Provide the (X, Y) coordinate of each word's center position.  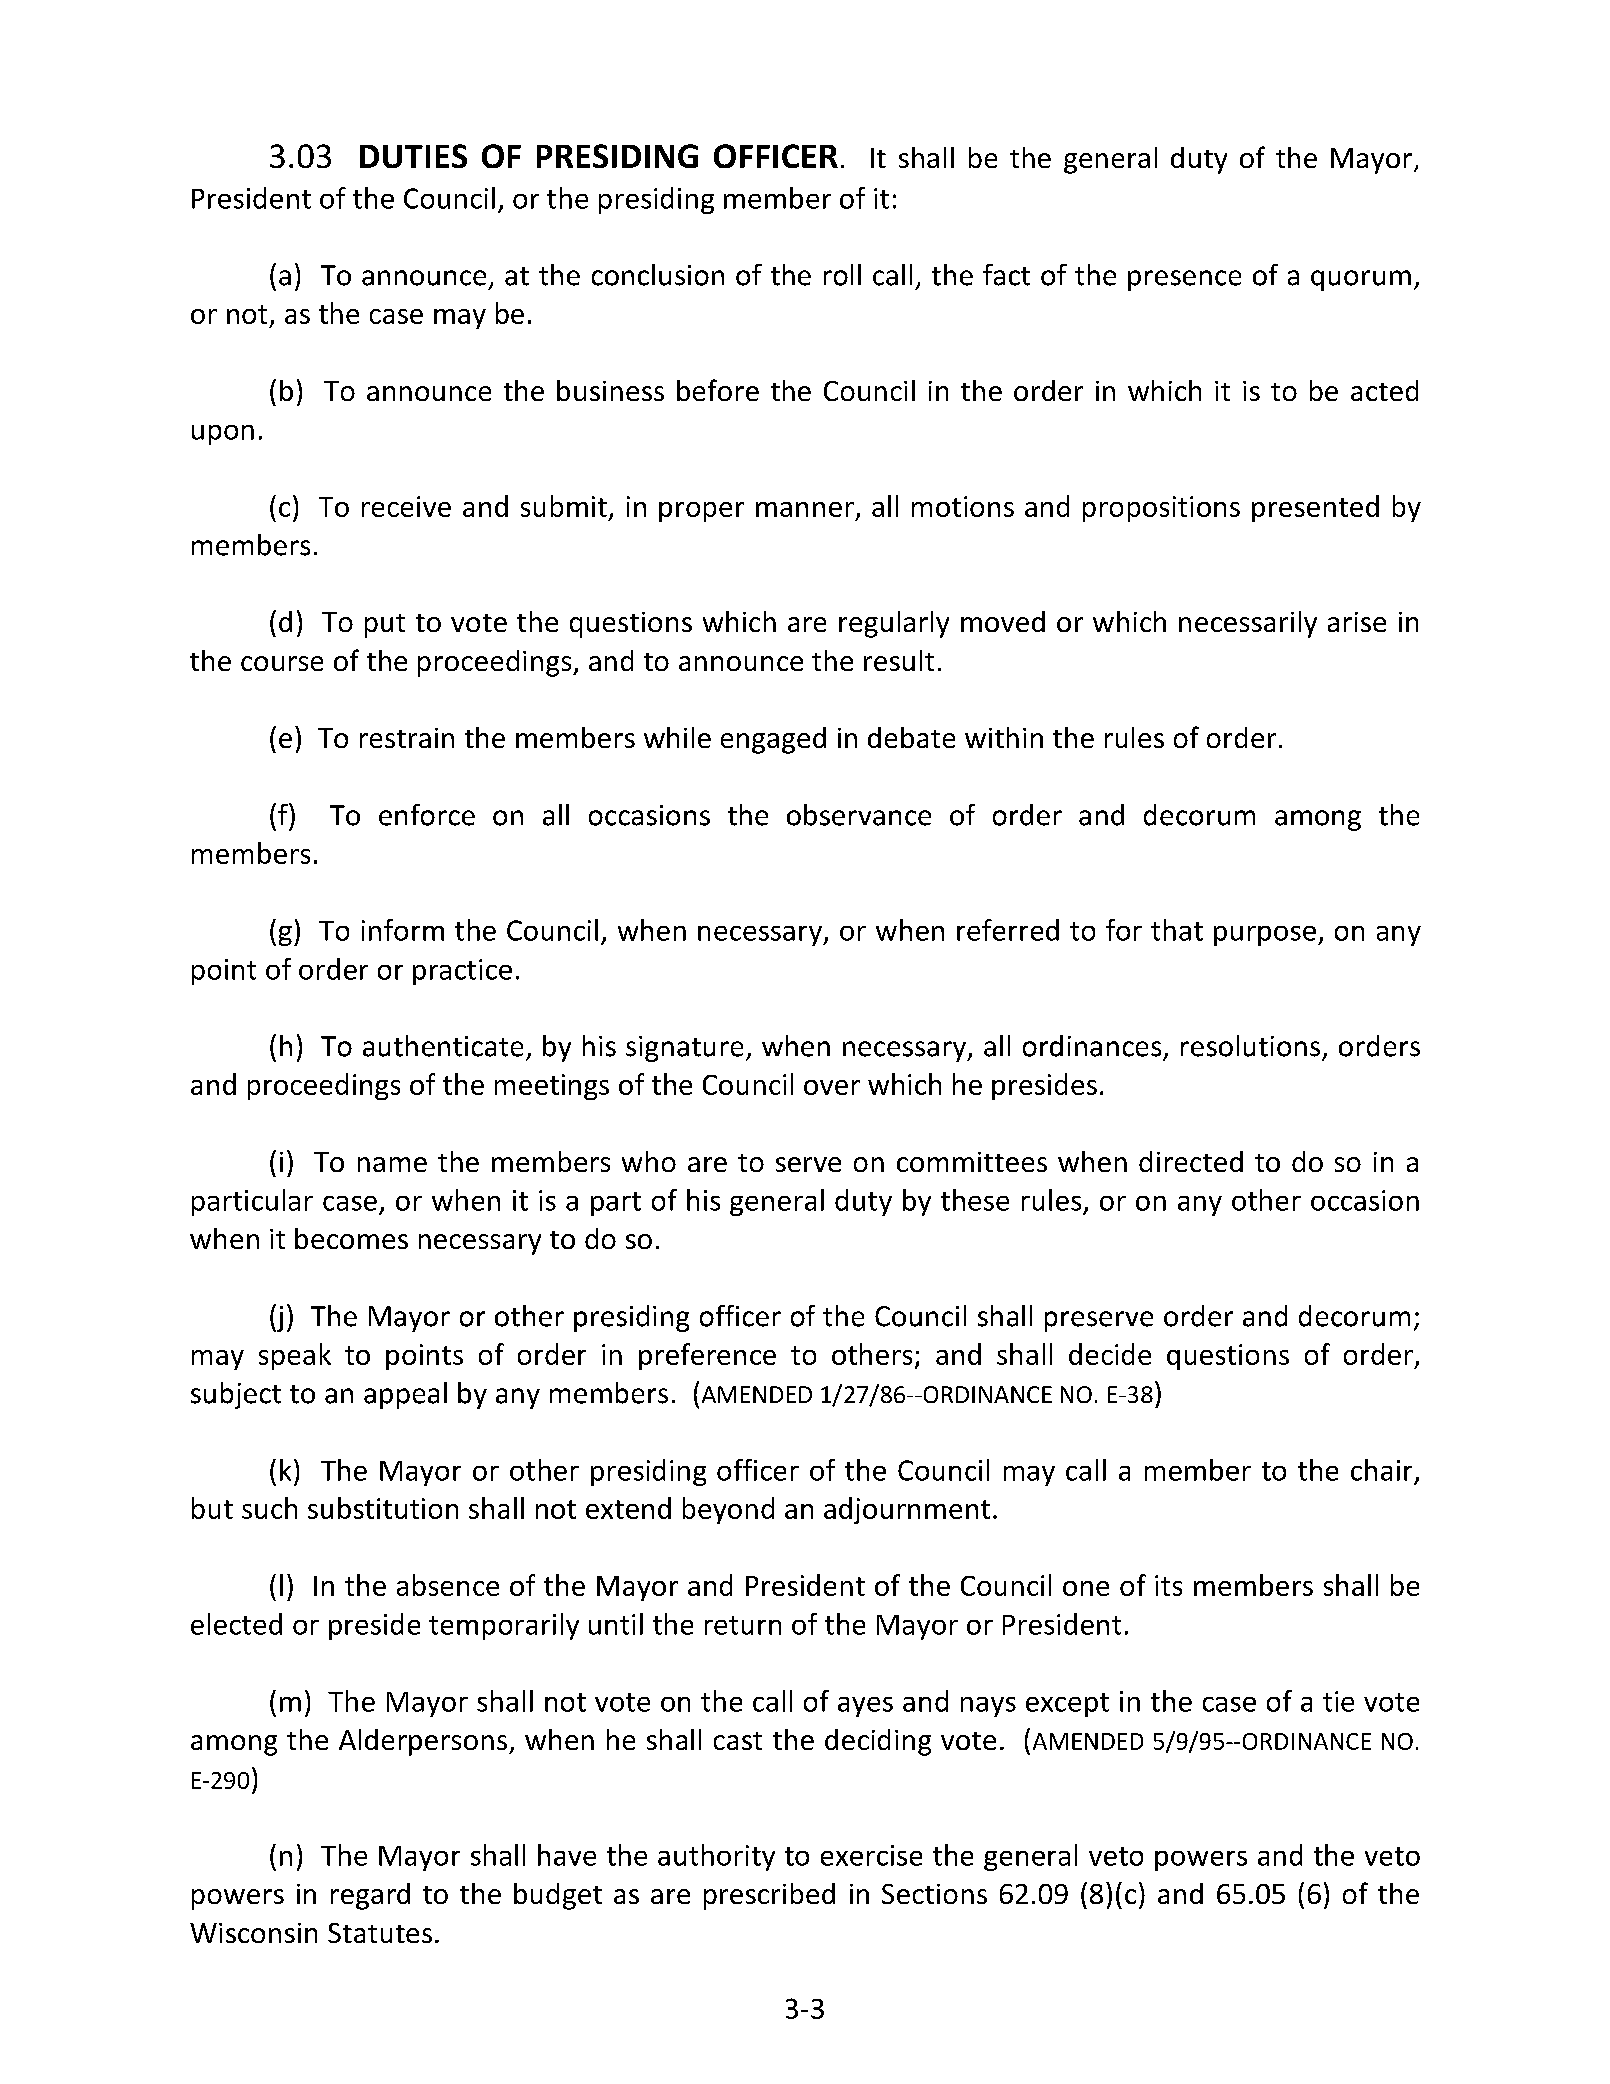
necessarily (1248, 624)
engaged (773, 740)
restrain (407, 738)
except (1067, 1705)
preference (707, 1356)
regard (370, 1896)
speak (295, 1356)
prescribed (769, 1896)
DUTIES (413, 156)
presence (1184, 280)
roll (842, 275)
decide (1110, 1354)
